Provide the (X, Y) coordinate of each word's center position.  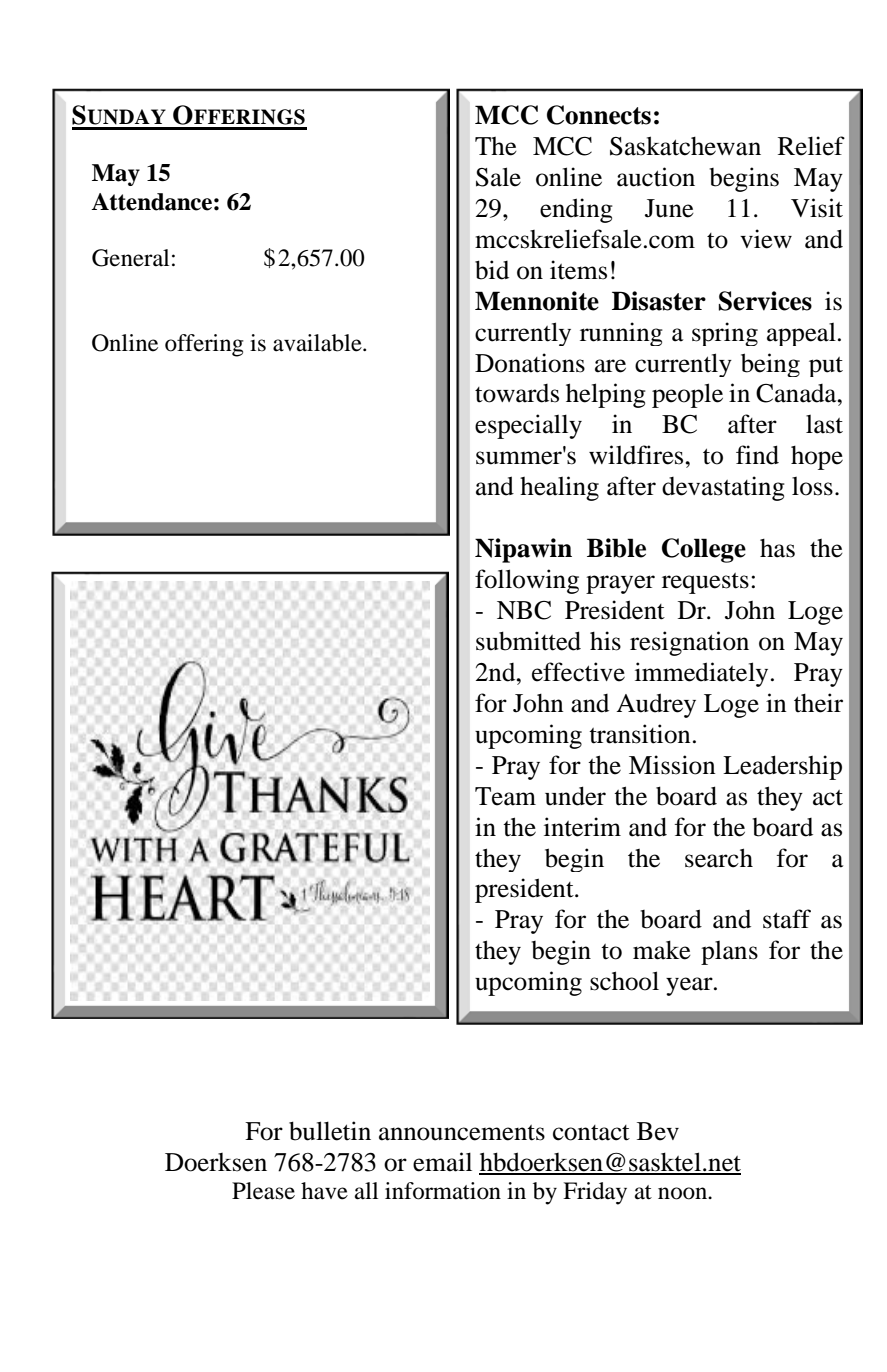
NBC (524, 610)
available (318, 343)
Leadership (782, 767)
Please (263, 1191)
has (777, 548)
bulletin (330, 1131)
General (130, 258)
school (624, 981)
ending (576, 210)
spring (725, 334)
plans (729, 953)
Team (505, 796)
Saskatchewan (685, 146)
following (527, 581)
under (575, 796)
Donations (530, 363)
